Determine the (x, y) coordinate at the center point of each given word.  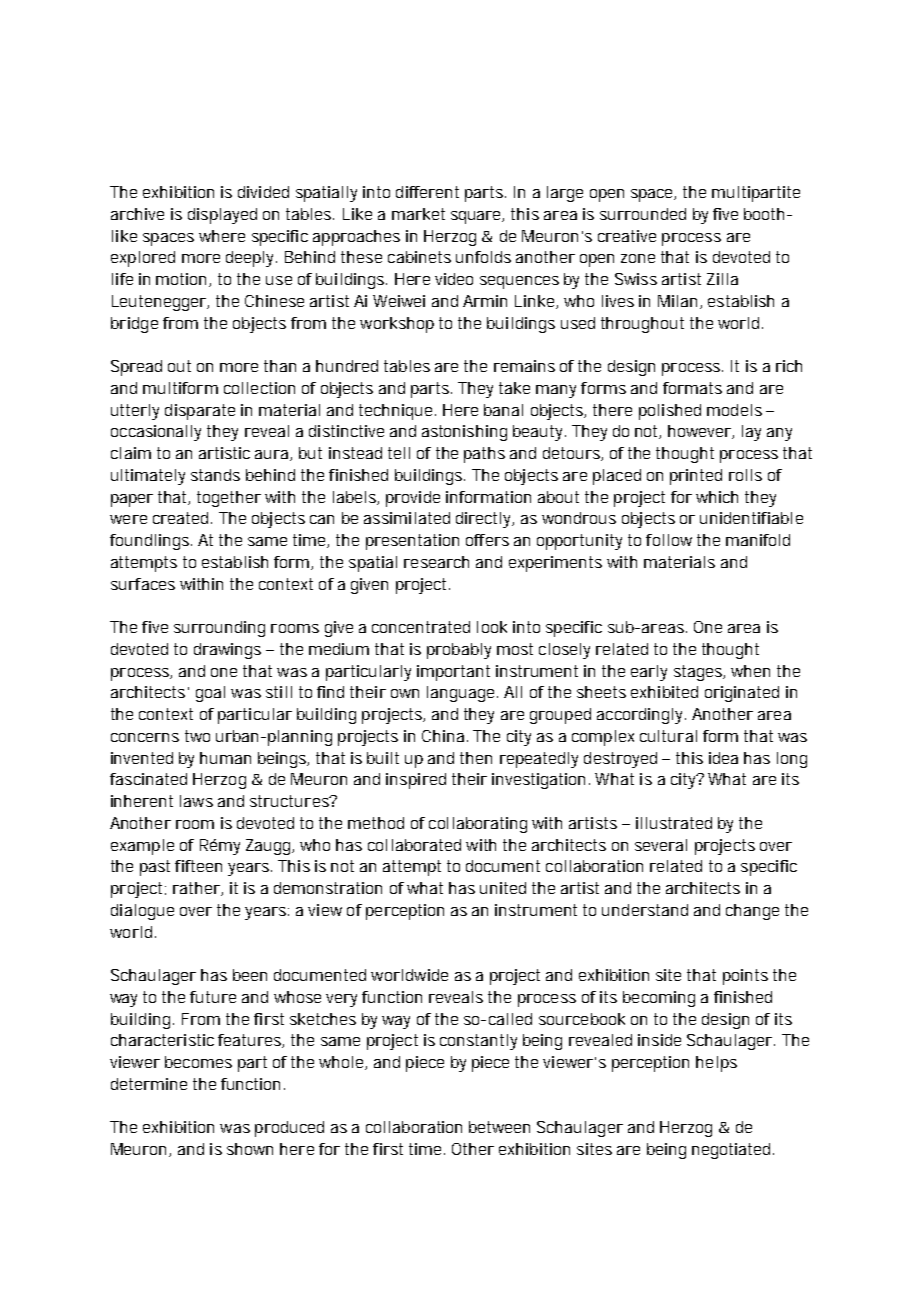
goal (210, 694)
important (453, 673)
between (499, 1127)
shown (250, 1149)
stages (698, 673)
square (477, 217)
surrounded (643, 214)
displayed (222, 216)
